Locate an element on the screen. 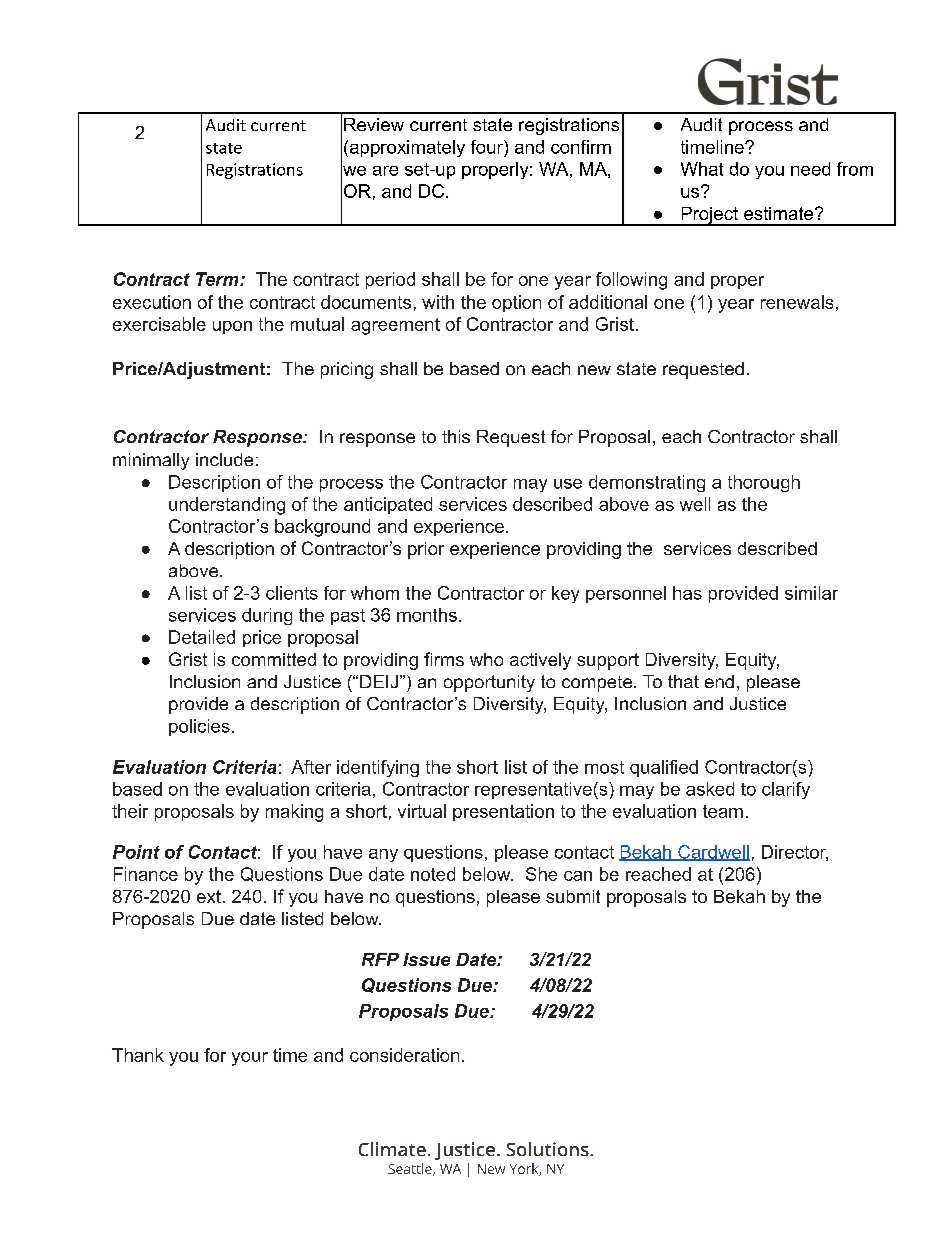 The width and height of the screenshot is (952, 1233). understanding is located at coordinates (227, 506).
